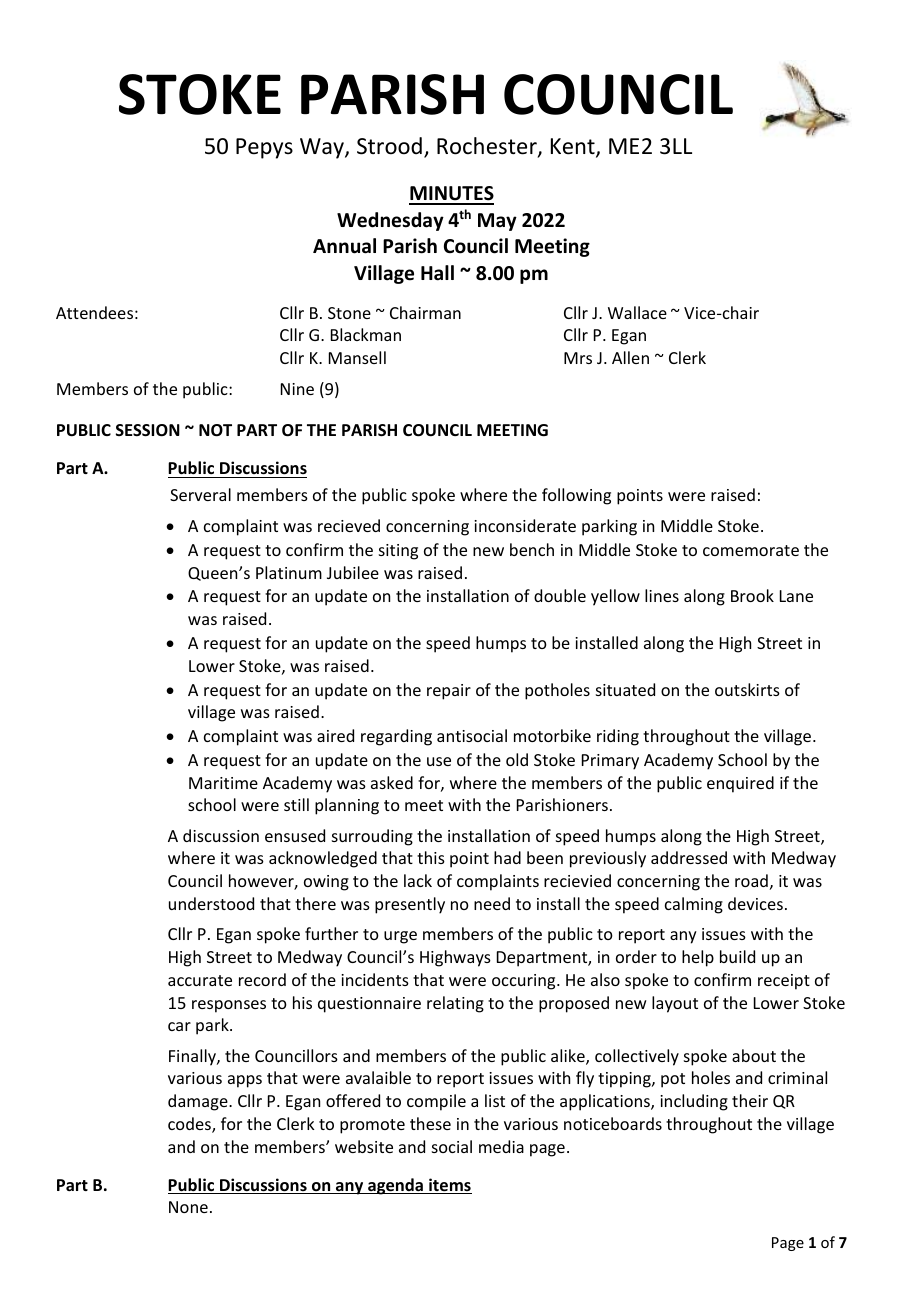  I want to click on None, so click(188, 1207).
